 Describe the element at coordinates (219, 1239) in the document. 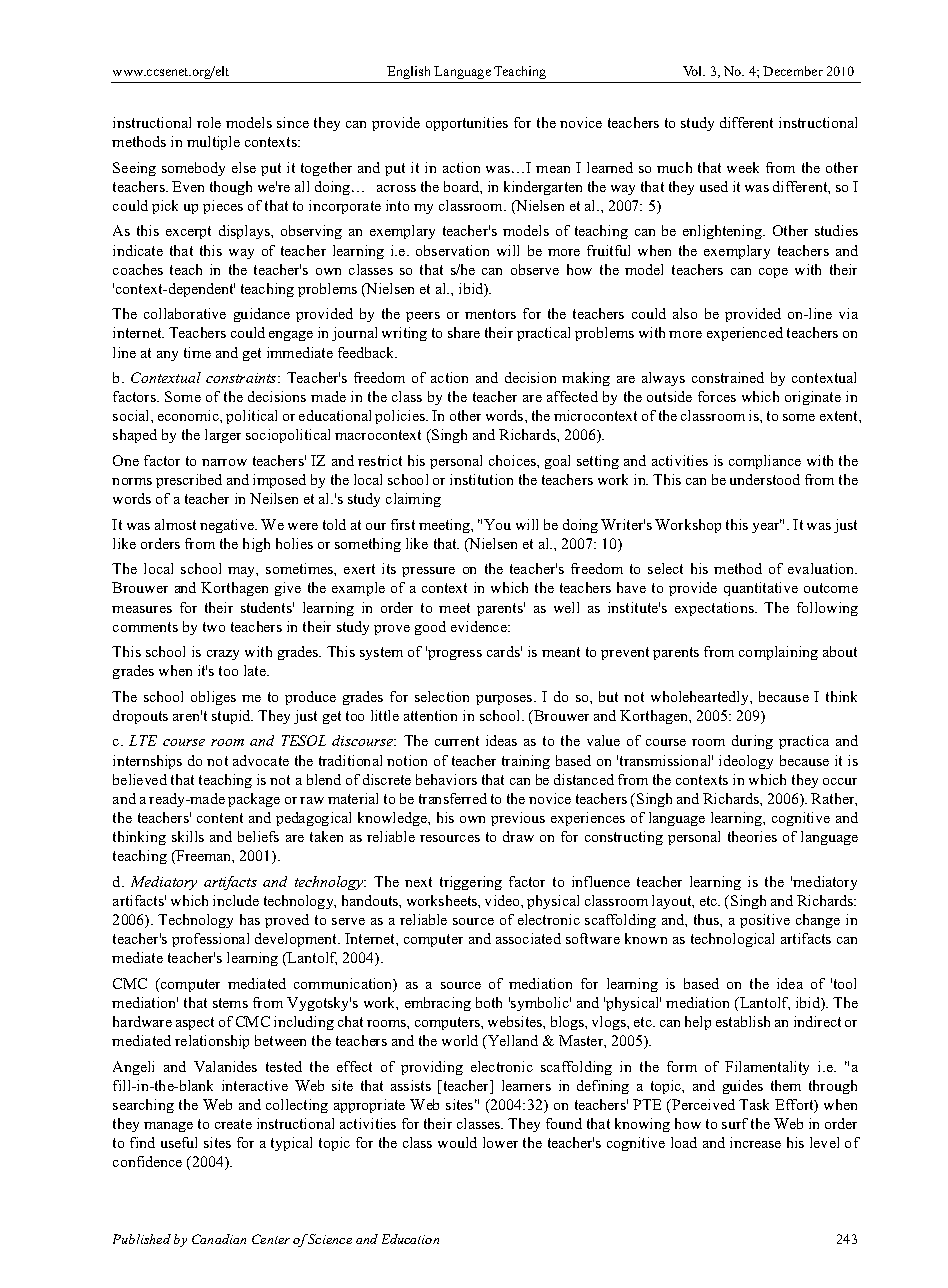

I see `Canadian` at that location.
